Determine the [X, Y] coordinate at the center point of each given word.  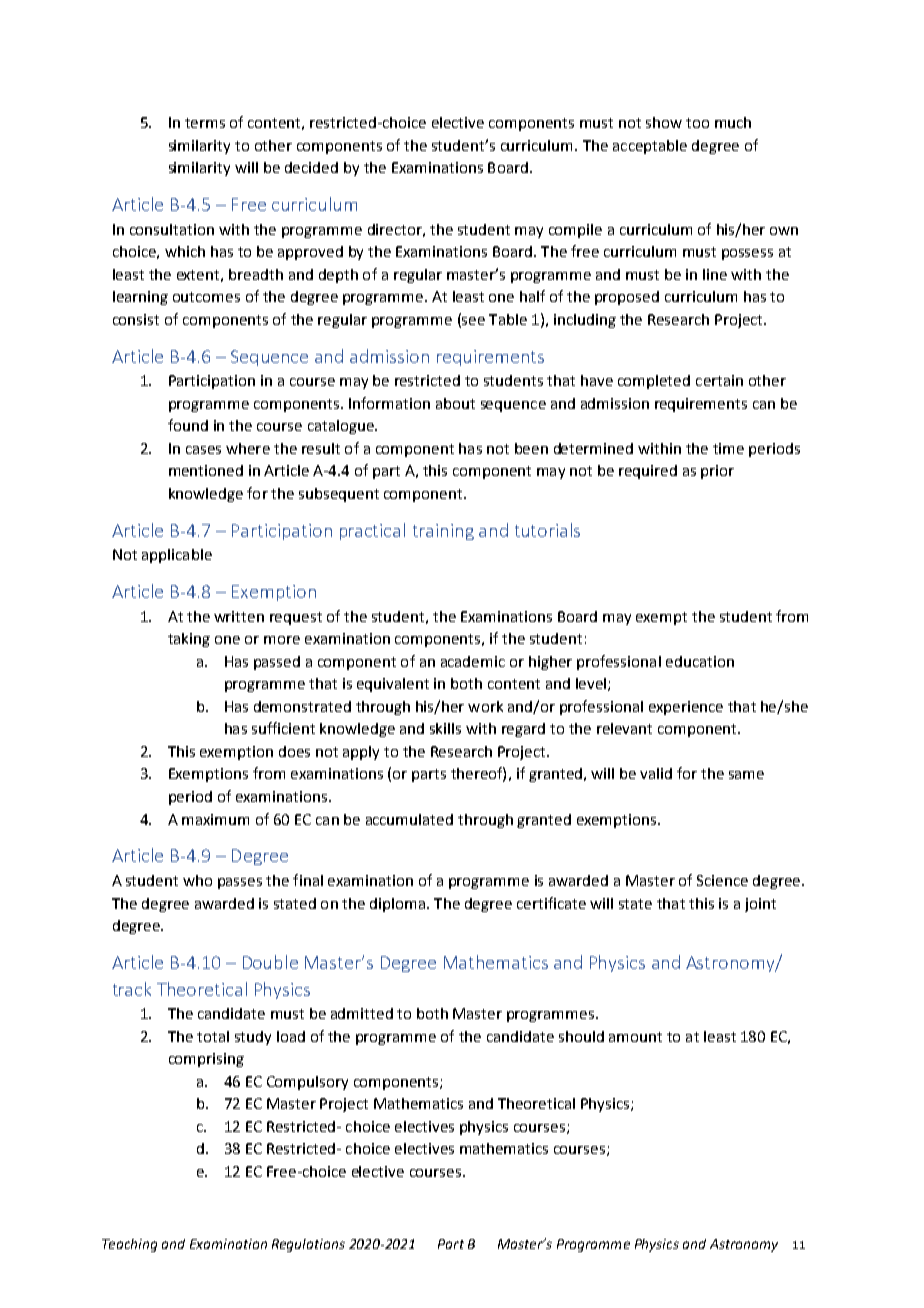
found [188, 425]
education [700, 661]
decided [311, 167]
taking [189, 640]
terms [205, 123]
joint [760, 905]
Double [270, 962]
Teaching [129, 1245]
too [697, 123]
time [728, 448]
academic [473, 661]
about [455, 403]
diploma [397, 905]
